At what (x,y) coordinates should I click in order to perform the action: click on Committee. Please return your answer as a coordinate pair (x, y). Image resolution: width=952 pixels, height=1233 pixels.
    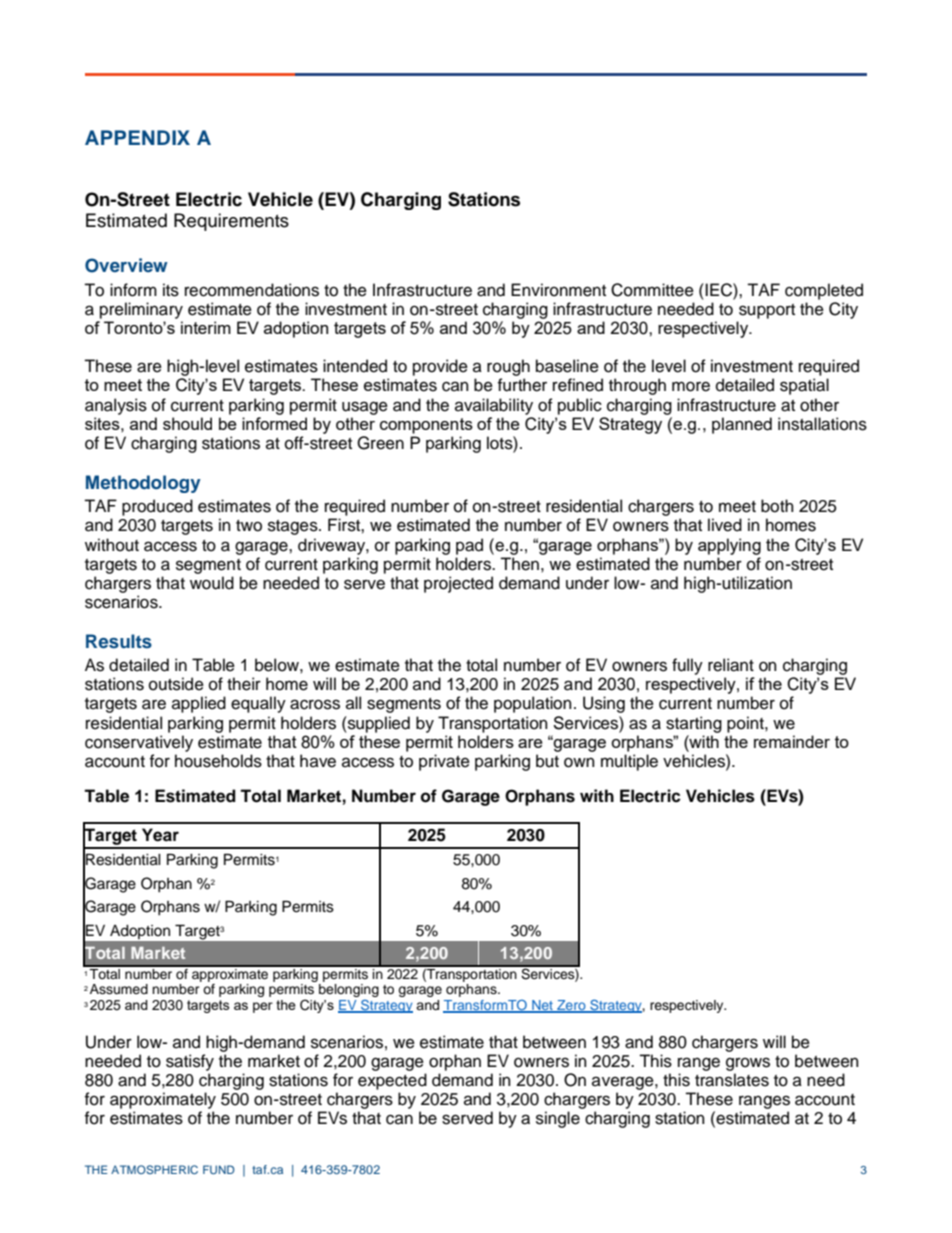
    Looking at the image, I should click on (652, 290).
